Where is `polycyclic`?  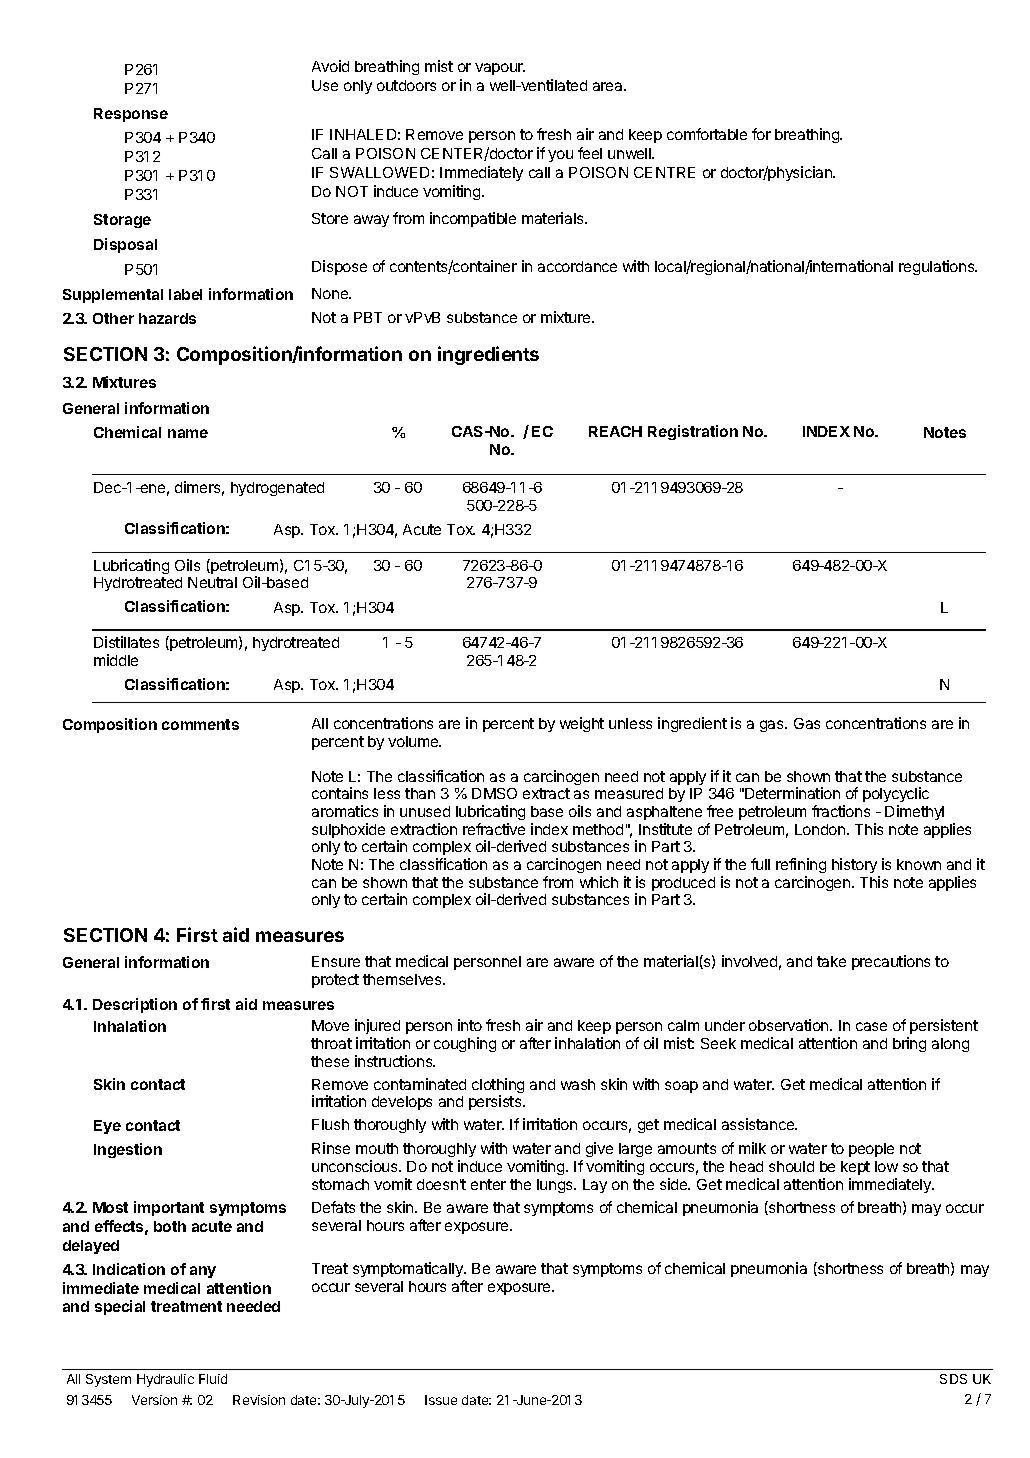
polycyclic is located at coordinates (896, 796).
